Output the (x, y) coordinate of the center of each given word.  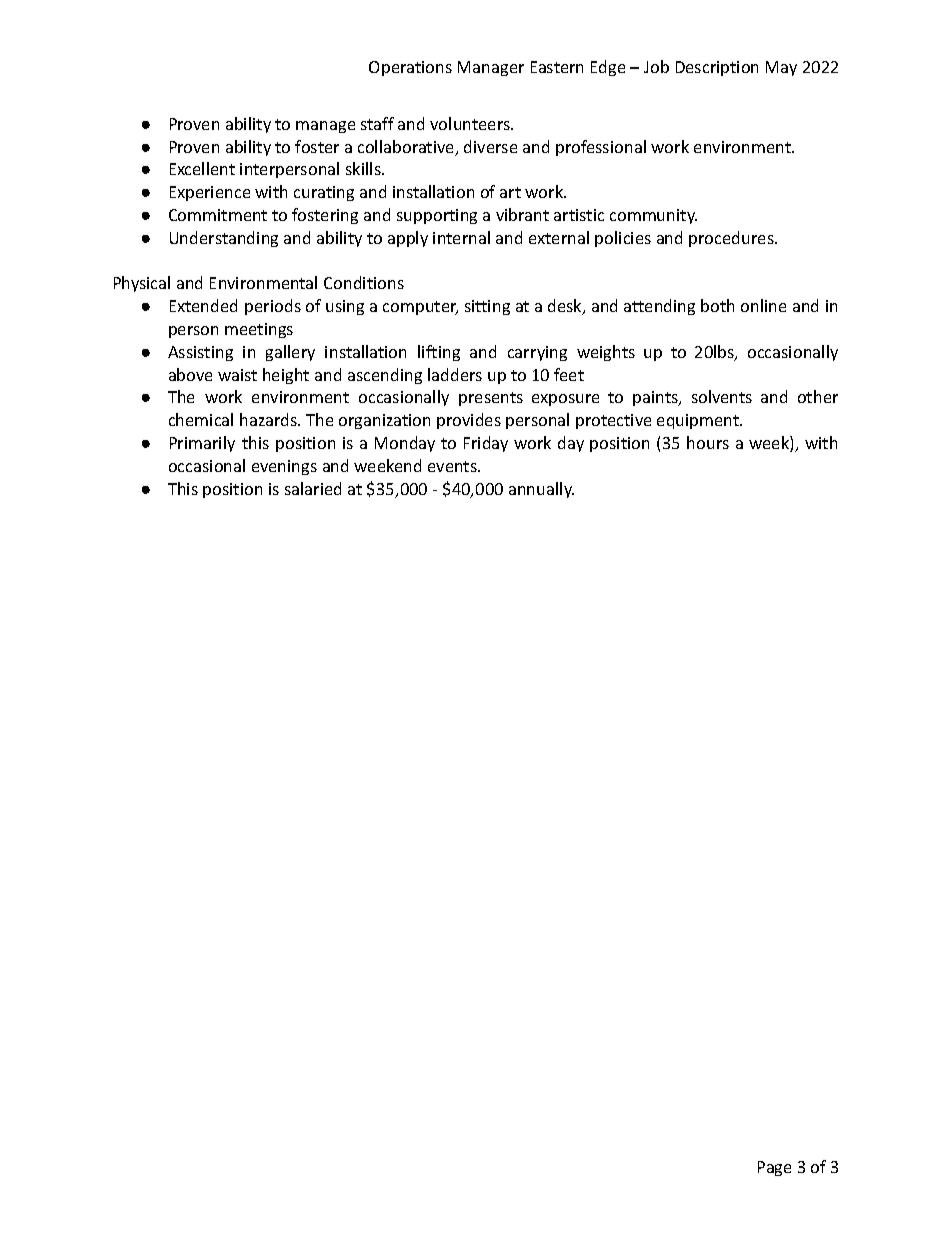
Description (717, 68)
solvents (722, 396)
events (453, 466)
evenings (284, 467)
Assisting (200, 353)
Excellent (202, 168)
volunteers (471, 123)
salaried (313, 488)
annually (541, 490)
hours (708, 442)
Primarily (202, 444)
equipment (699, 421)
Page (774, 1168)
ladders (455, 374)
